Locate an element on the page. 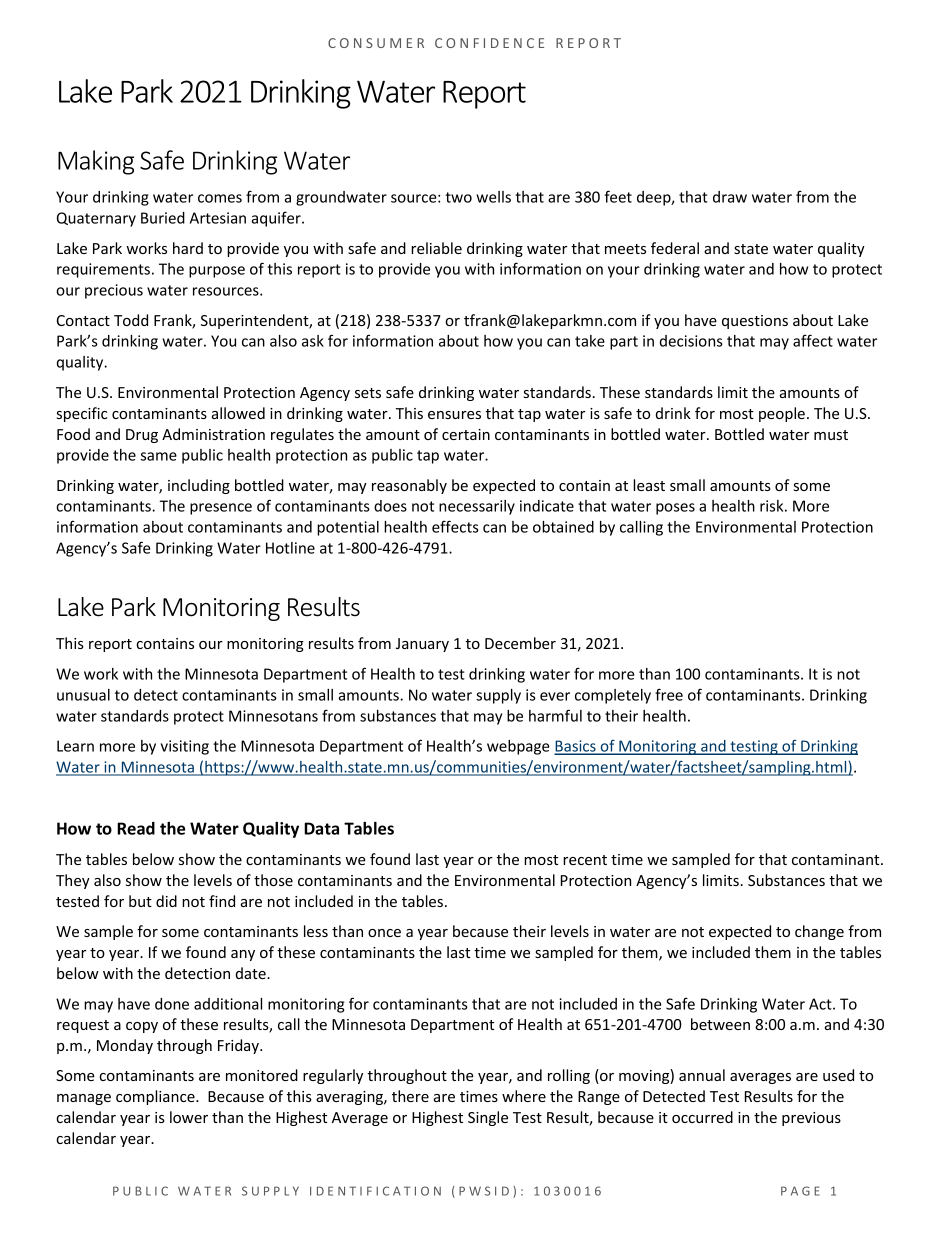 This page has height=1233, width=952. Buried is located at coordinates (163, 218).
